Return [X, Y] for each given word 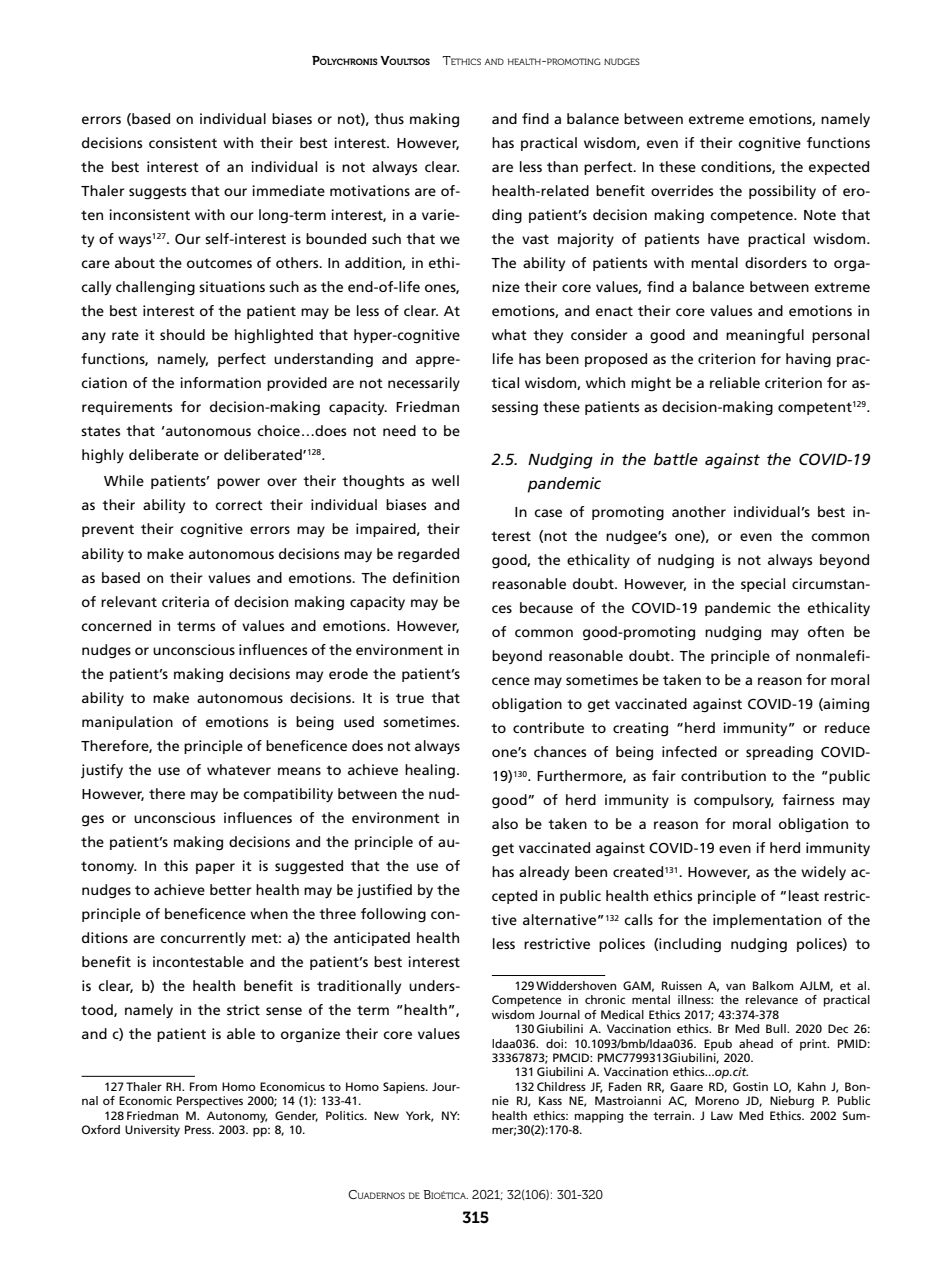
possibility [782, 192]
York [419, 1116]
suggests [157, 193]
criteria [185, 601]
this [176, 865]
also [505, 823]
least [804, 895]
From [203, 1086]
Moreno [717, 1100]
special [763, 585]
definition [426, 577]
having [808, 360]
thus [389, 118]
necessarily [424, 384]
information [220, 382]
